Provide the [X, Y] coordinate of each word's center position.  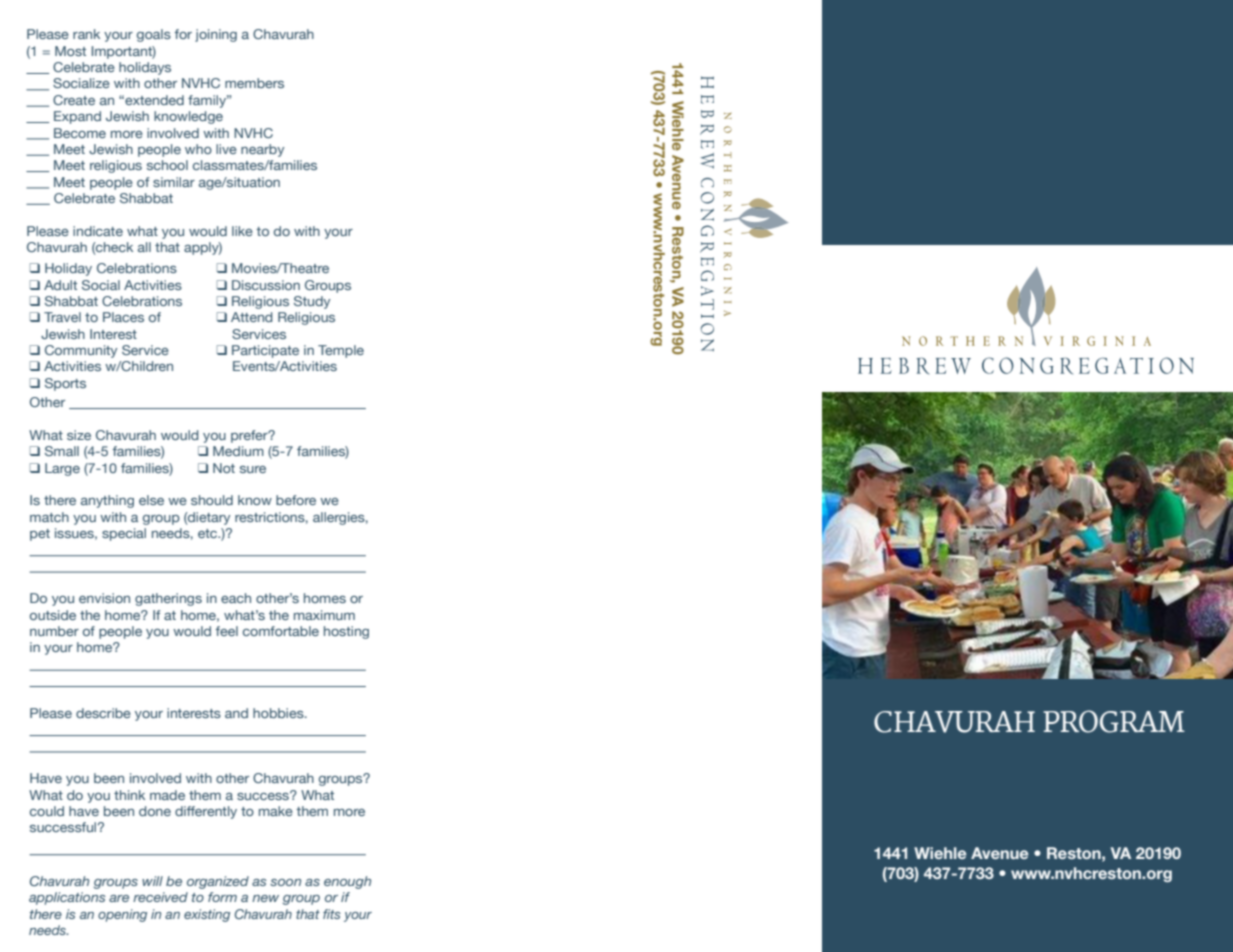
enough [347, 882]
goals [154, 35]
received [160, 897]
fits [332, 914]
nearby [262, 150]
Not [224, 468]
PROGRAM [1114, 721]
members [254, 83]
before [296, 500]
